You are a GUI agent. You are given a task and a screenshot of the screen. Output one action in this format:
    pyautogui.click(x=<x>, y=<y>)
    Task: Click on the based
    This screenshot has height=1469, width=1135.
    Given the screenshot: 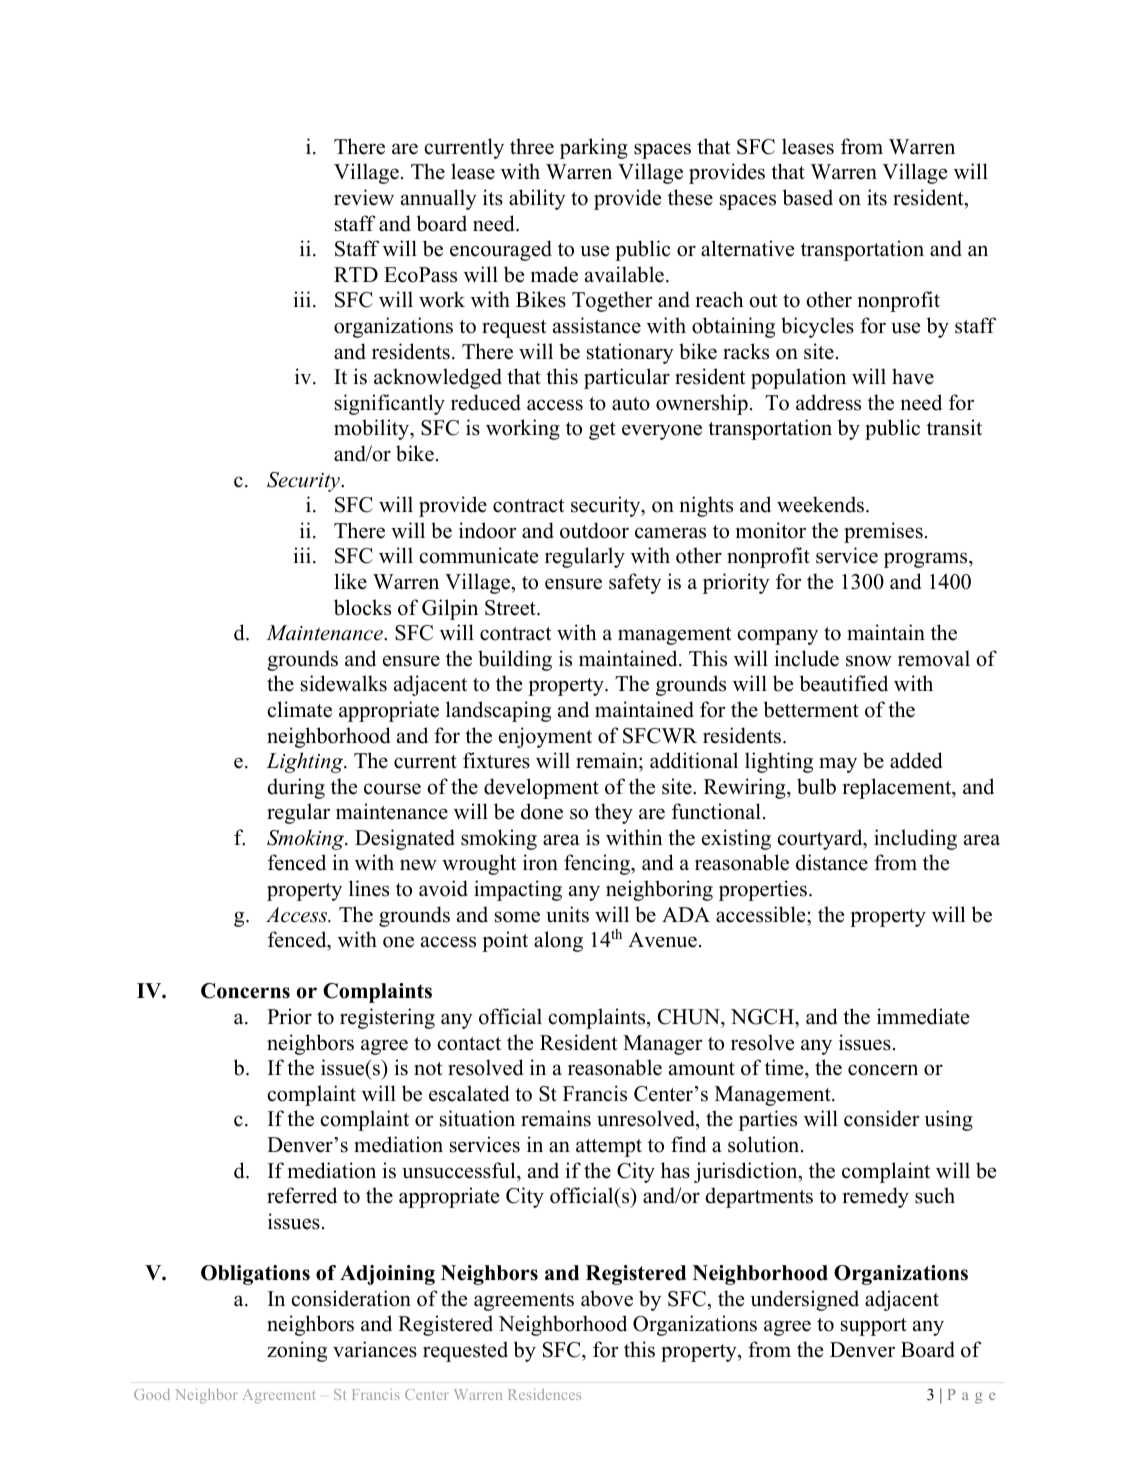 What is the action you would take?
    pyautogui.click(x=808, y=197)
